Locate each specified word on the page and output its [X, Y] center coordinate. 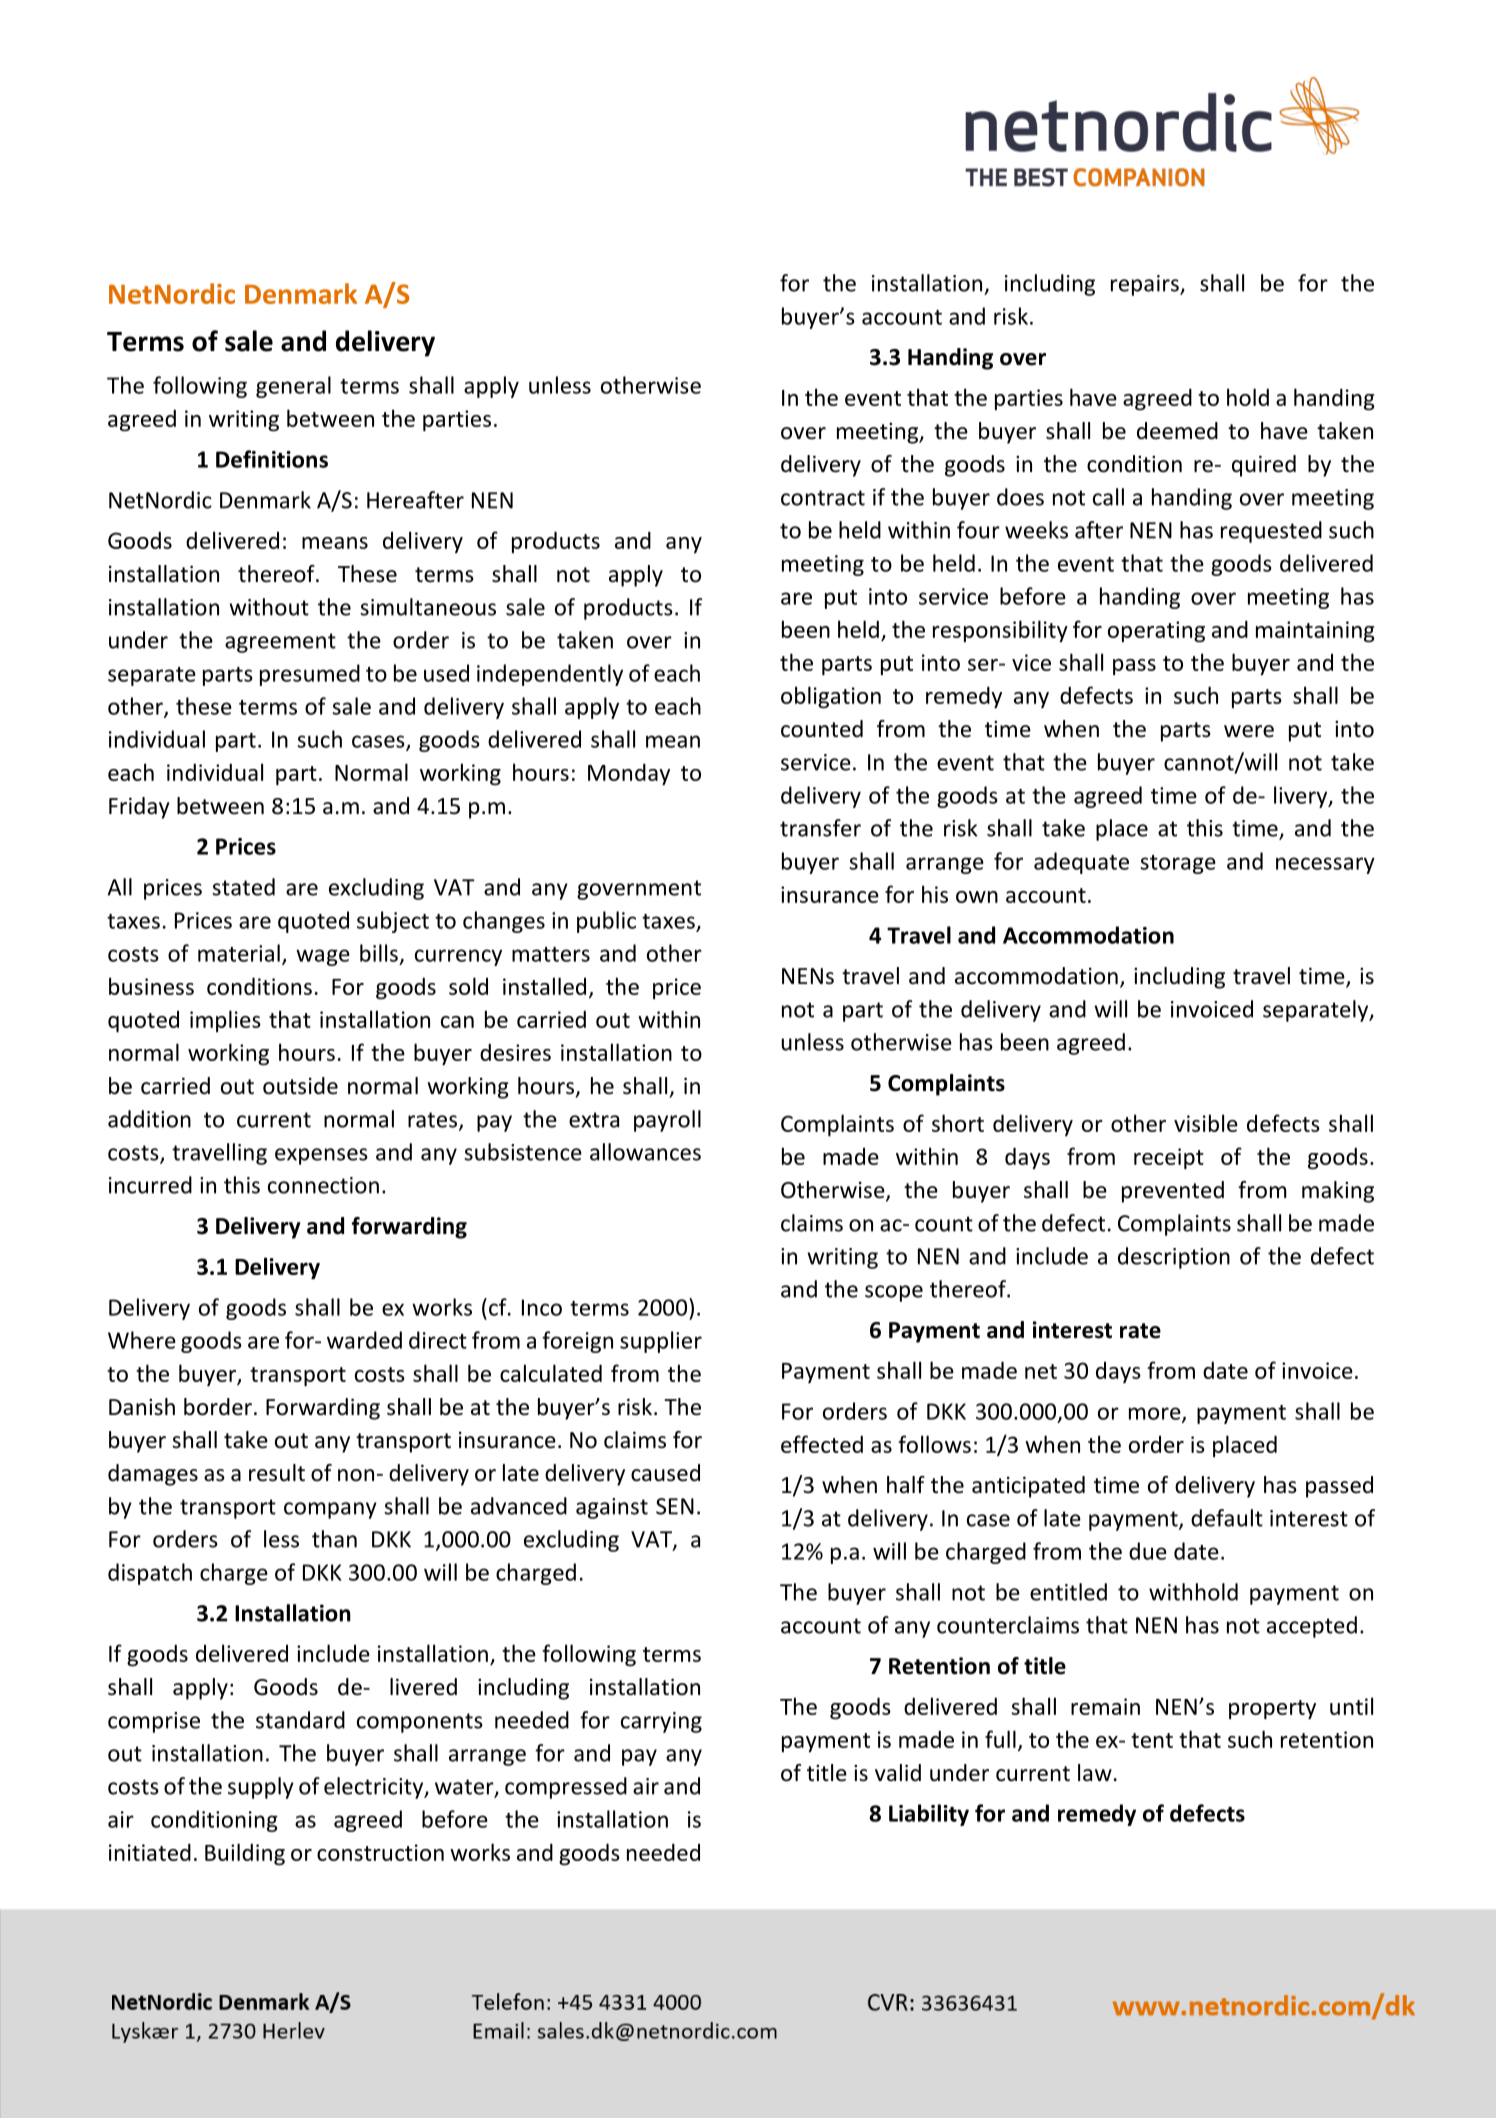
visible [1206, 1123]
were [1249, 731]
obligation [831, 697]
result [277, 1473]
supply [261, 1788]
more [1156, 1414]
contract [823, 498]
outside [300, 1086]
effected [822, 1444]
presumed [310, 675]
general [293, 387]
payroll [667, 1121]
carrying [661, 1722]
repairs [1146, 285]
